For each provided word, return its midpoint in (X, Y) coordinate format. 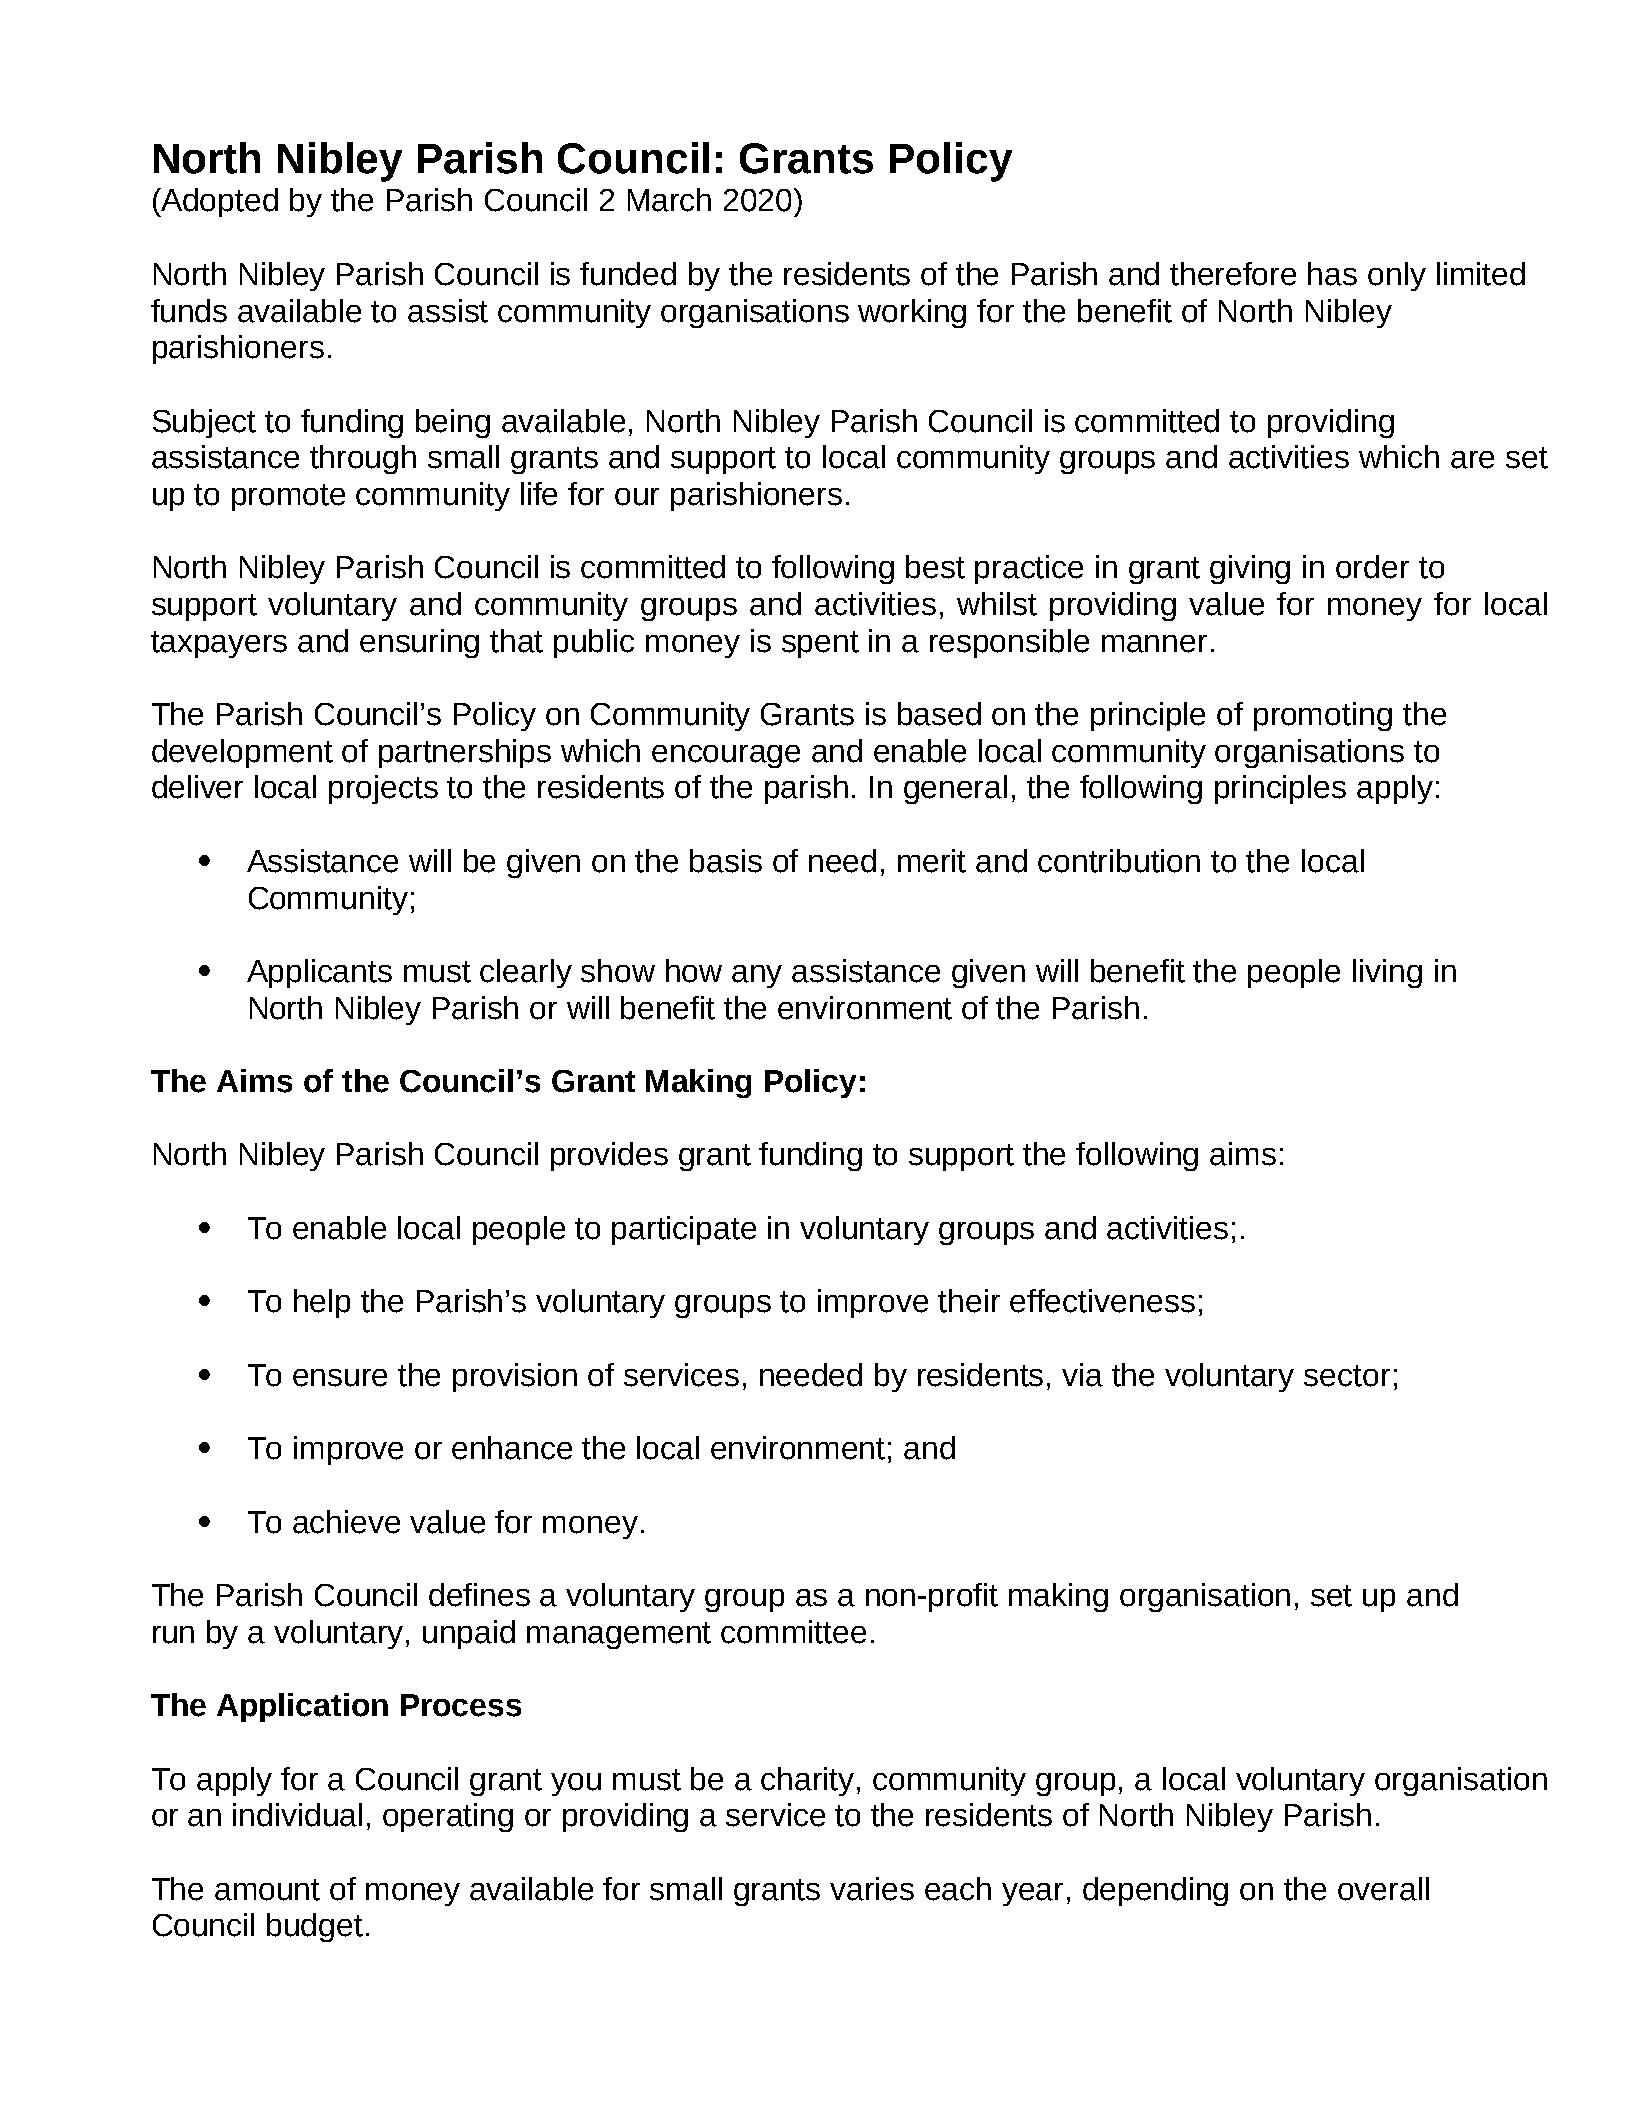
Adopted (218, 202)
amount (267, 1890)
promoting (1323, 716)
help (322, 1303)
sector (1347, 1376)
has (1332, 274)
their (969, 1301)
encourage (726, 756)
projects (383, 789)
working (912, 313)
